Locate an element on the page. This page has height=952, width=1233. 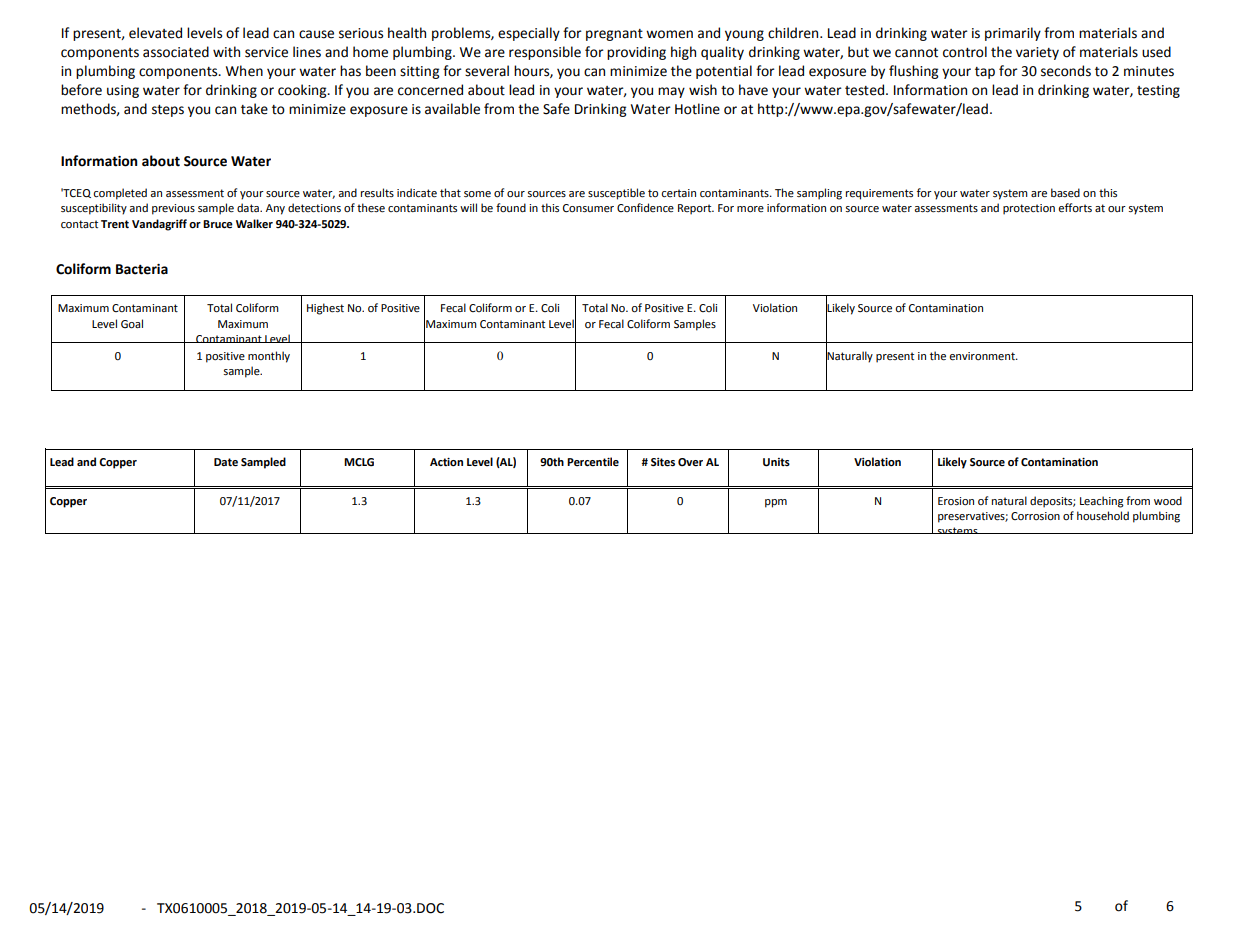
data is located at coordinates (249, 207).
